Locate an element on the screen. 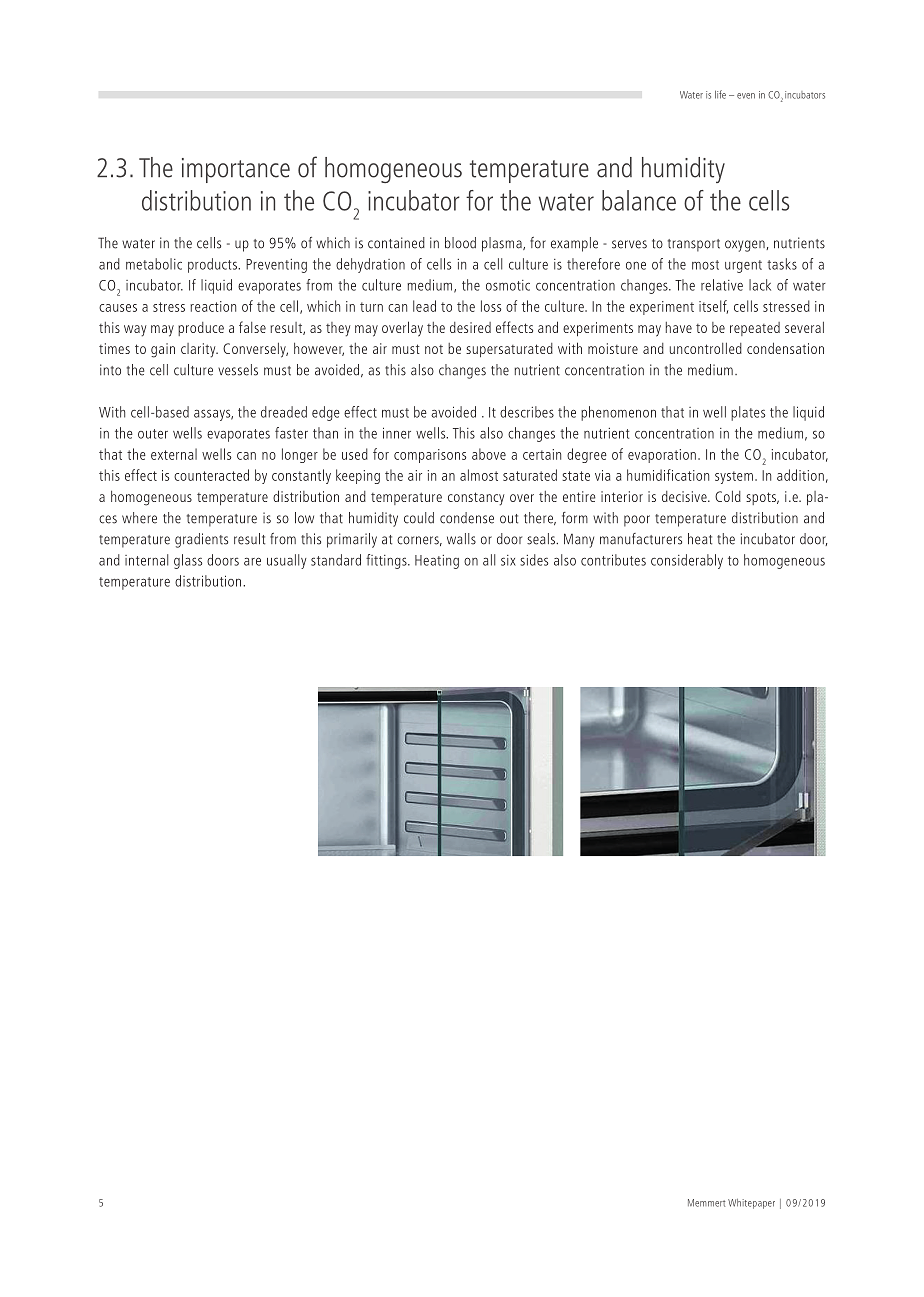 This screenshot has height=1297, width=924. considerably is located at coordinates (687, 561).
